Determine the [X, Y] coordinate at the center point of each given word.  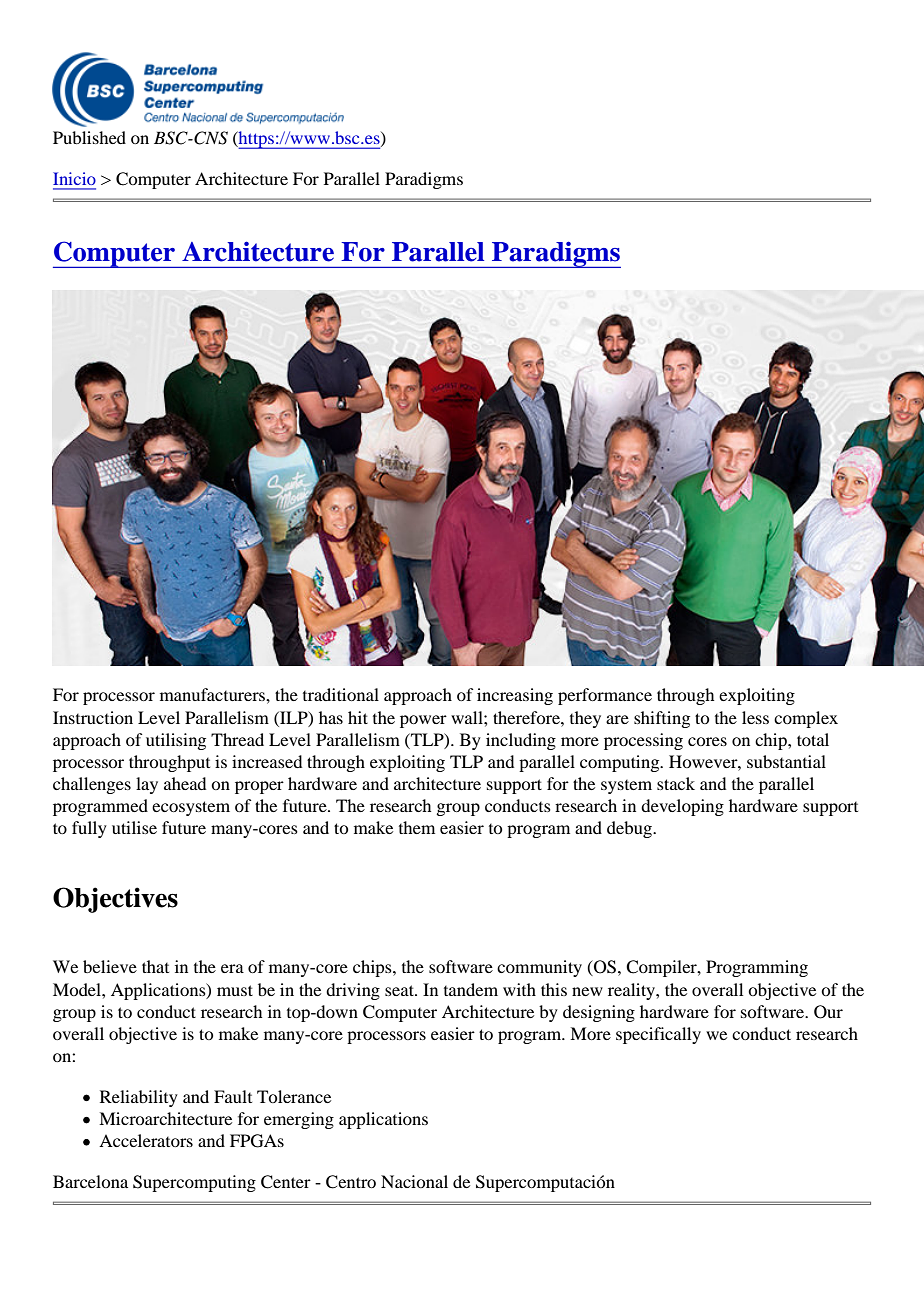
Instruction [93, 717]
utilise [134, 827]
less [755, 717]
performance [605, 696]
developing [682, 807]
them [417, 827]
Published [89, 137]
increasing [515, 696]
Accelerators [146, 1140]
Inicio [74, 178]
